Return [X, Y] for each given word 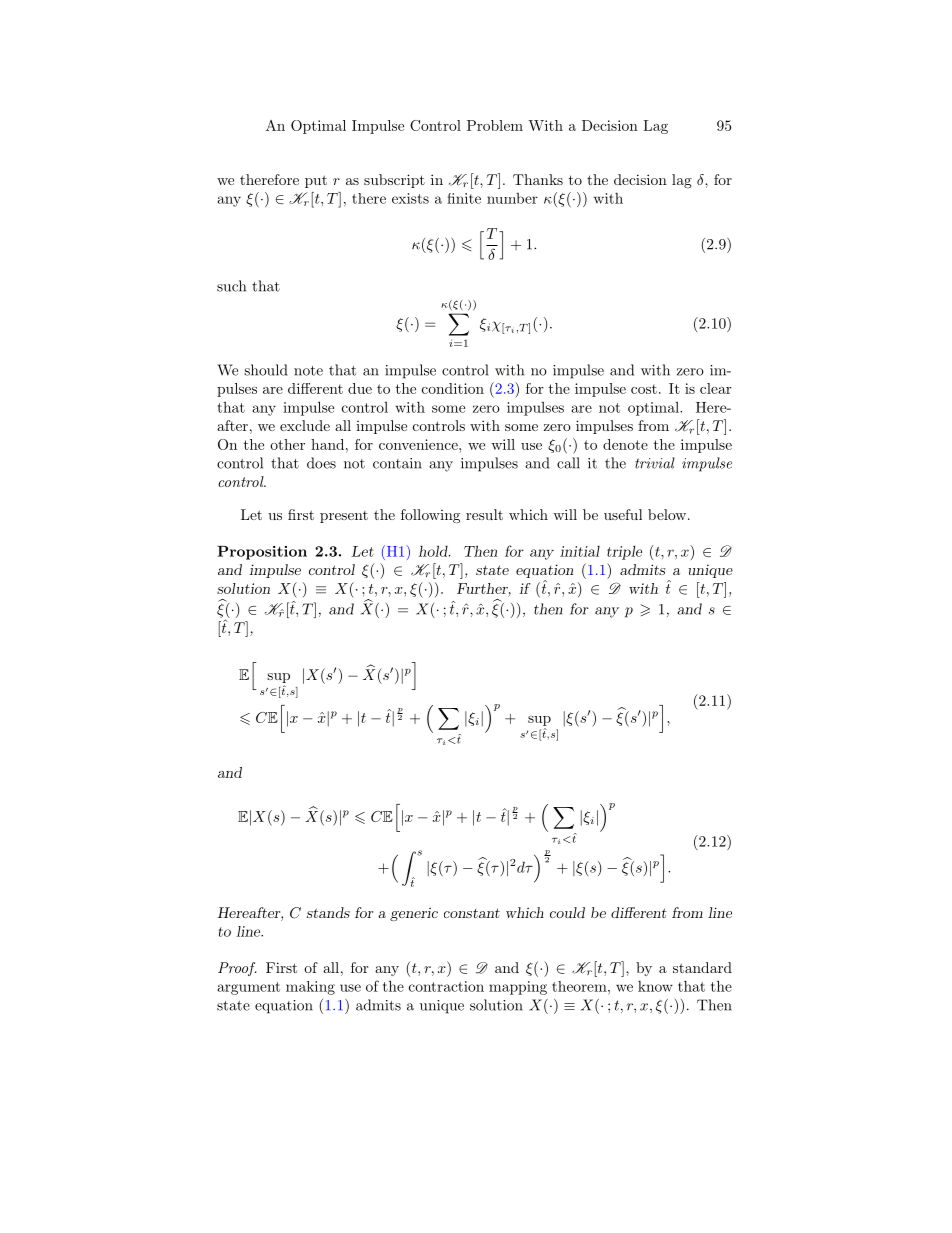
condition [453, 388]
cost [644, 389]
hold [434, 551]
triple [624, 552]
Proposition [262, 553]
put [316, 181]
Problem [495, 125]
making [310, 988]
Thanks [538, 179]
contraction [446, 986]
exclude [305, 425]
